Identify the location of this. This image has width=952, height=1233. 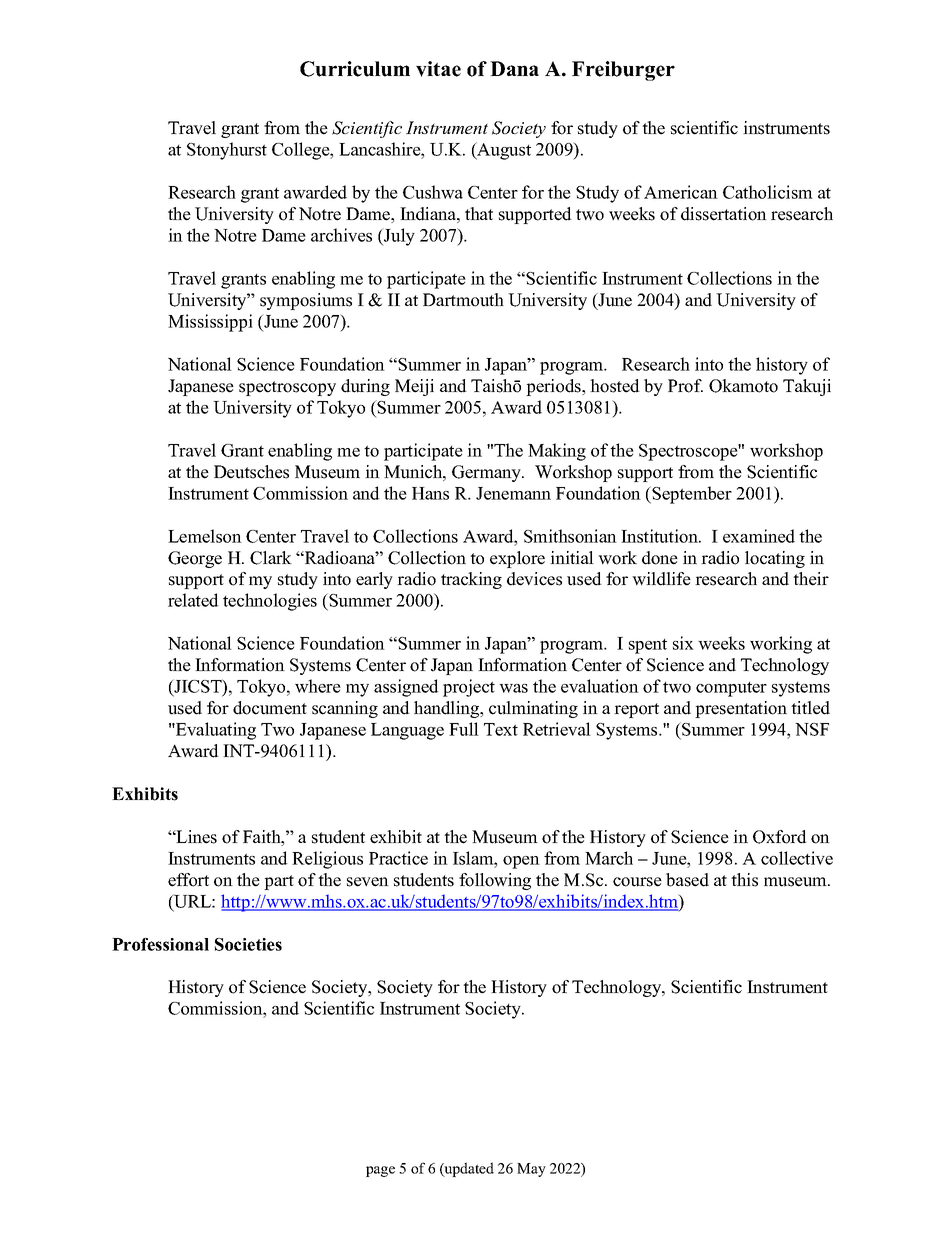
(744, 880).
